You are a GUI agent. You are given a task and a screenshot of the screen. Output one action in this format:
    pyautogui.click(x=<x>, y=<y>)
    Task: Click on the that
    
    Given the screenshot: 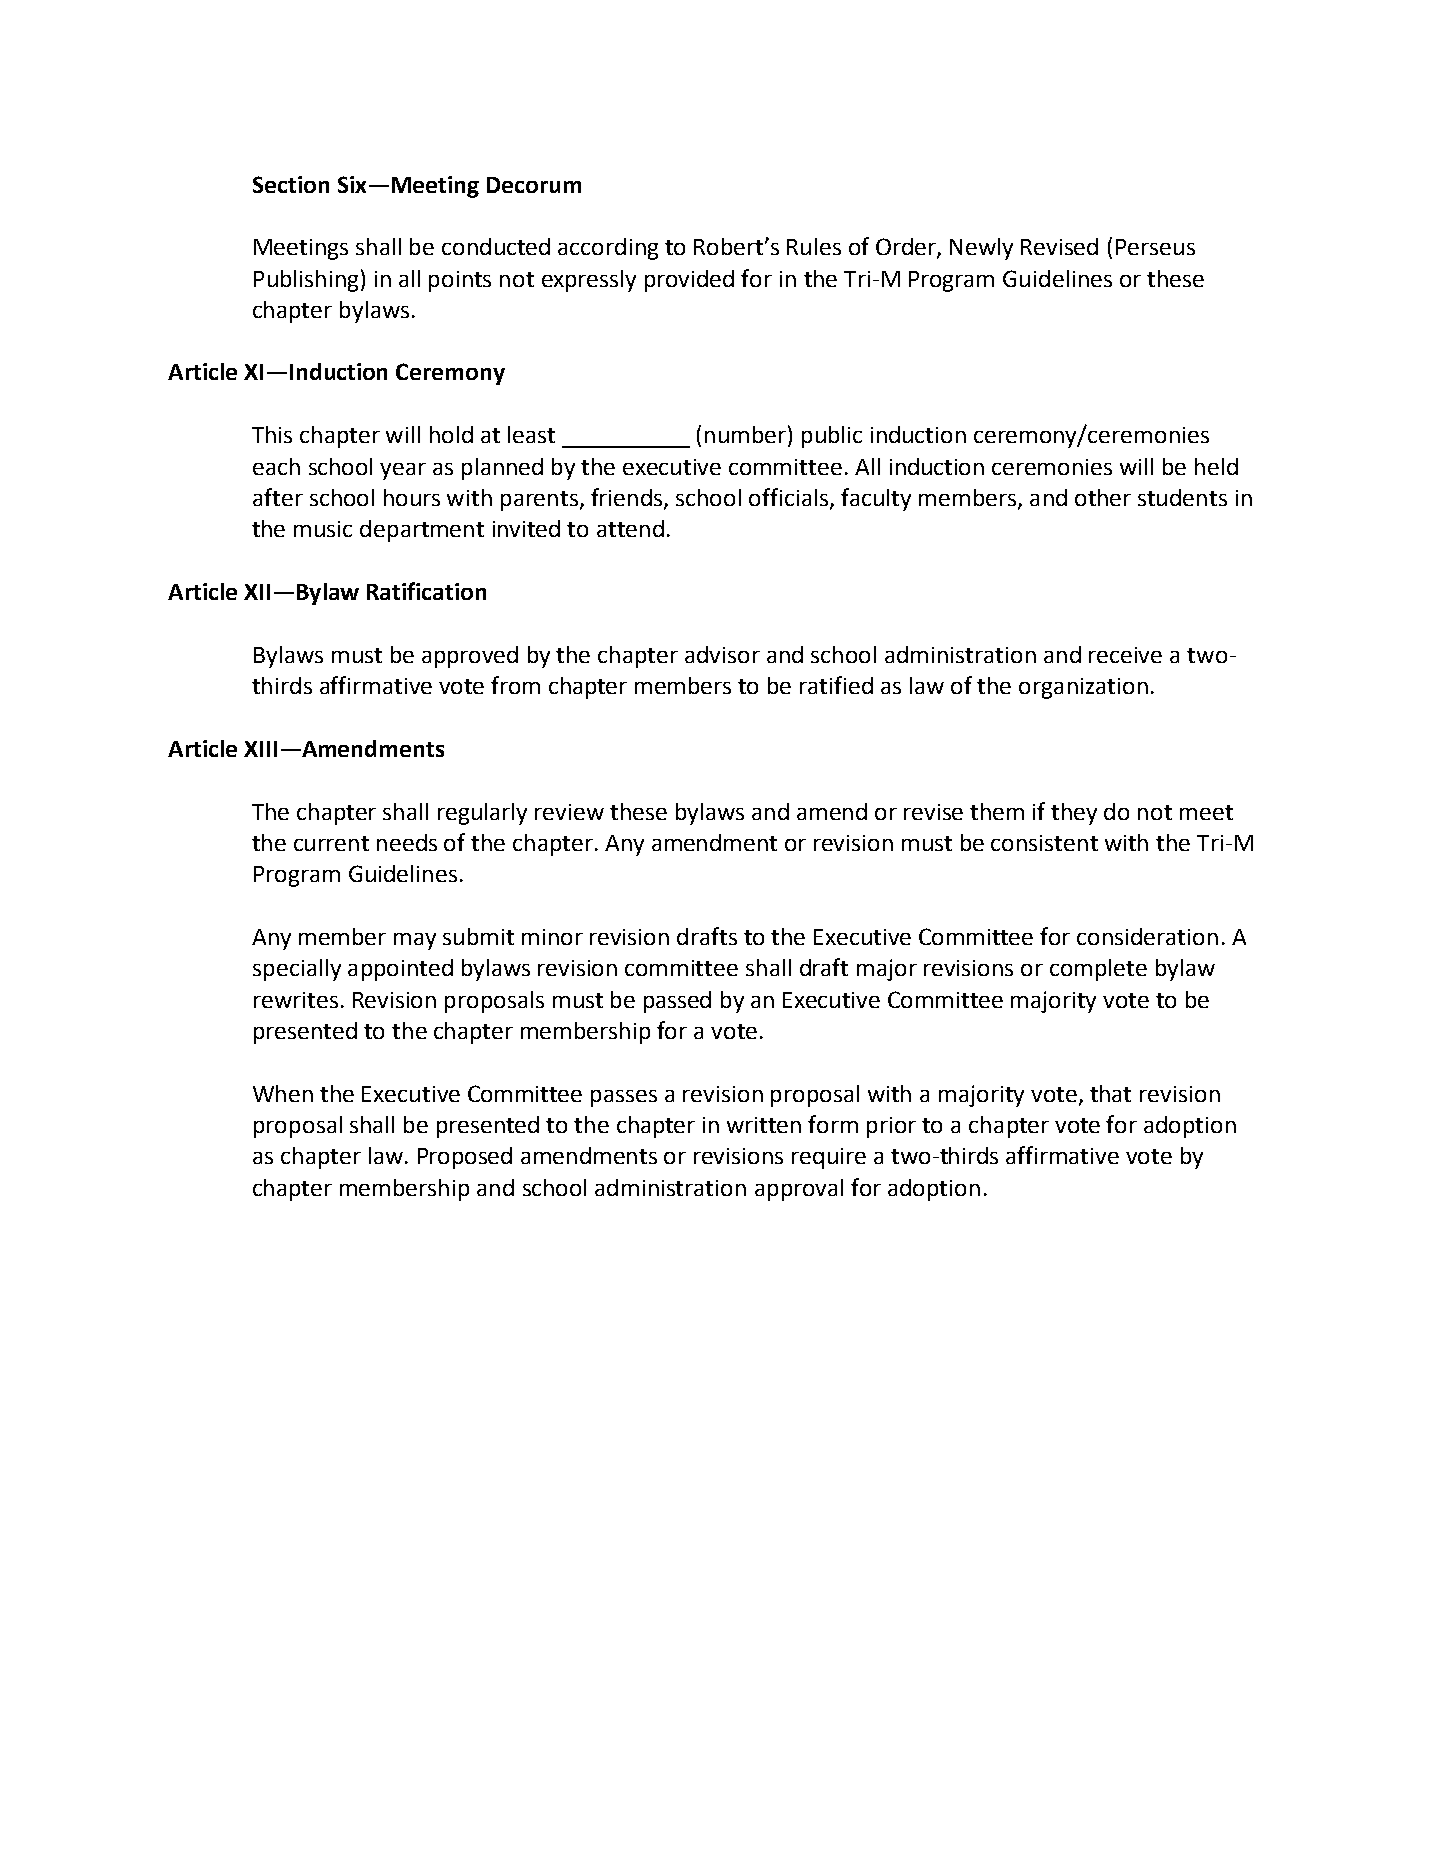 What is the action you would take?
    pyautogui.click(x=1110, y=1093)
